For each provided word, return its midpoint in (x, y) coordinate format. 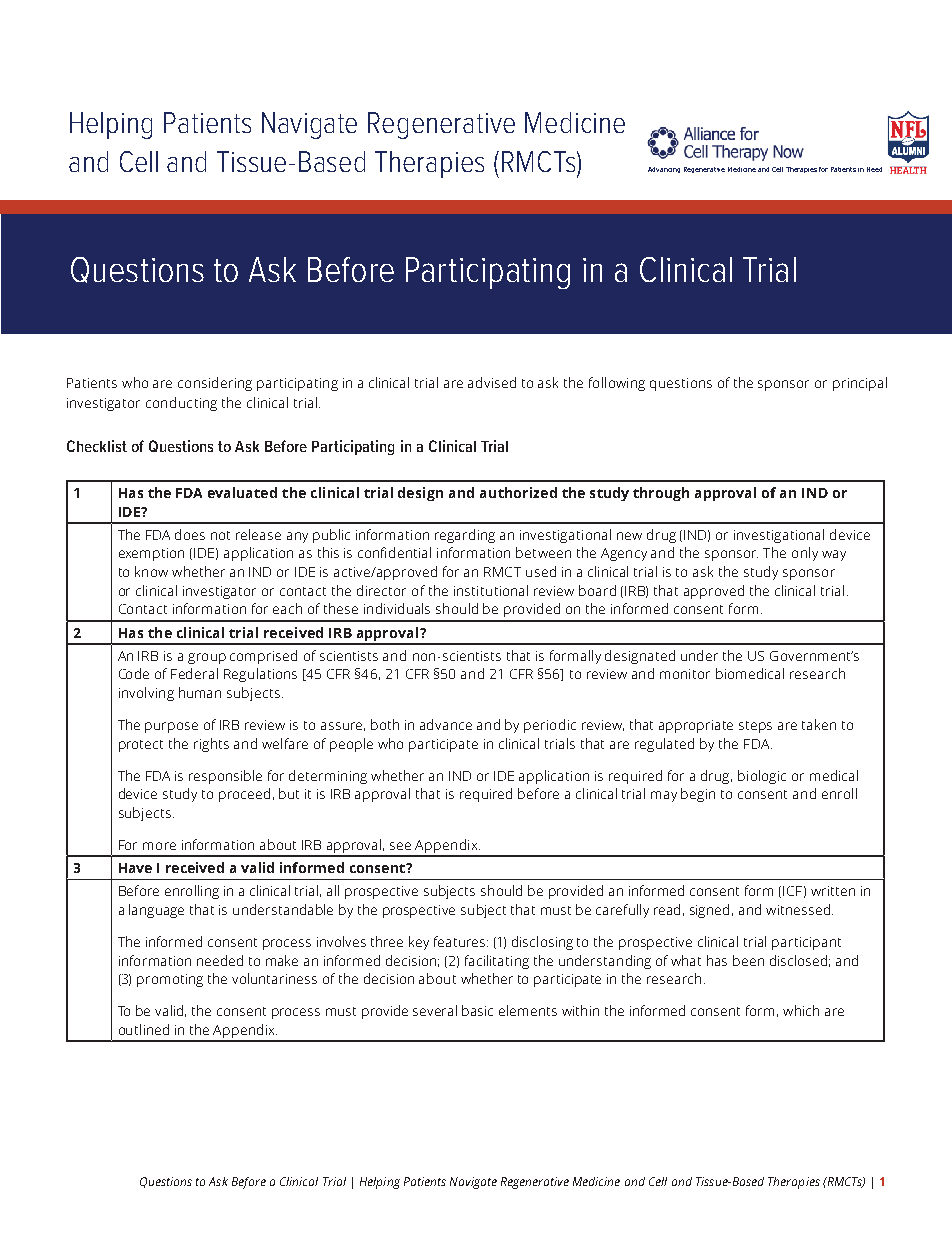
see (400, 846)
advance (446, 724)
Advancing (664, 170)
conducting (181, 404)
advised (492, 382)
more (159, 846)
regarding (465, 536)
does (190, 534)
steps (755, 727)
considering (215, 384)
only (805, 554)
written (833, 891)
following (617, 384)
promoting (170, 980)
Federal (194, 673)
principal (860, 384)
